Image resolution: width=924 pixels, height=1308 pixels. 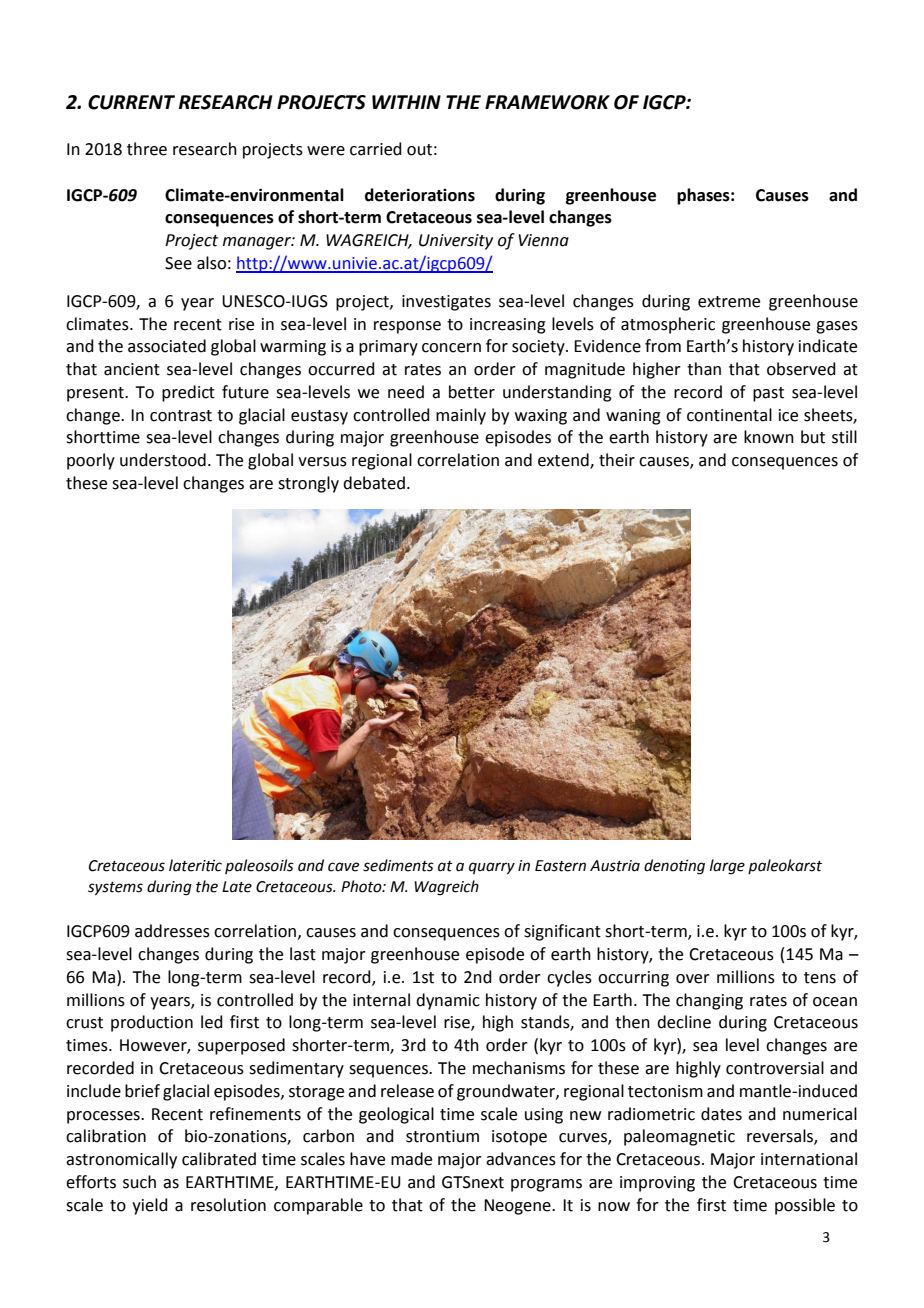 I want to click on understood, so click(x=163, y=460).
